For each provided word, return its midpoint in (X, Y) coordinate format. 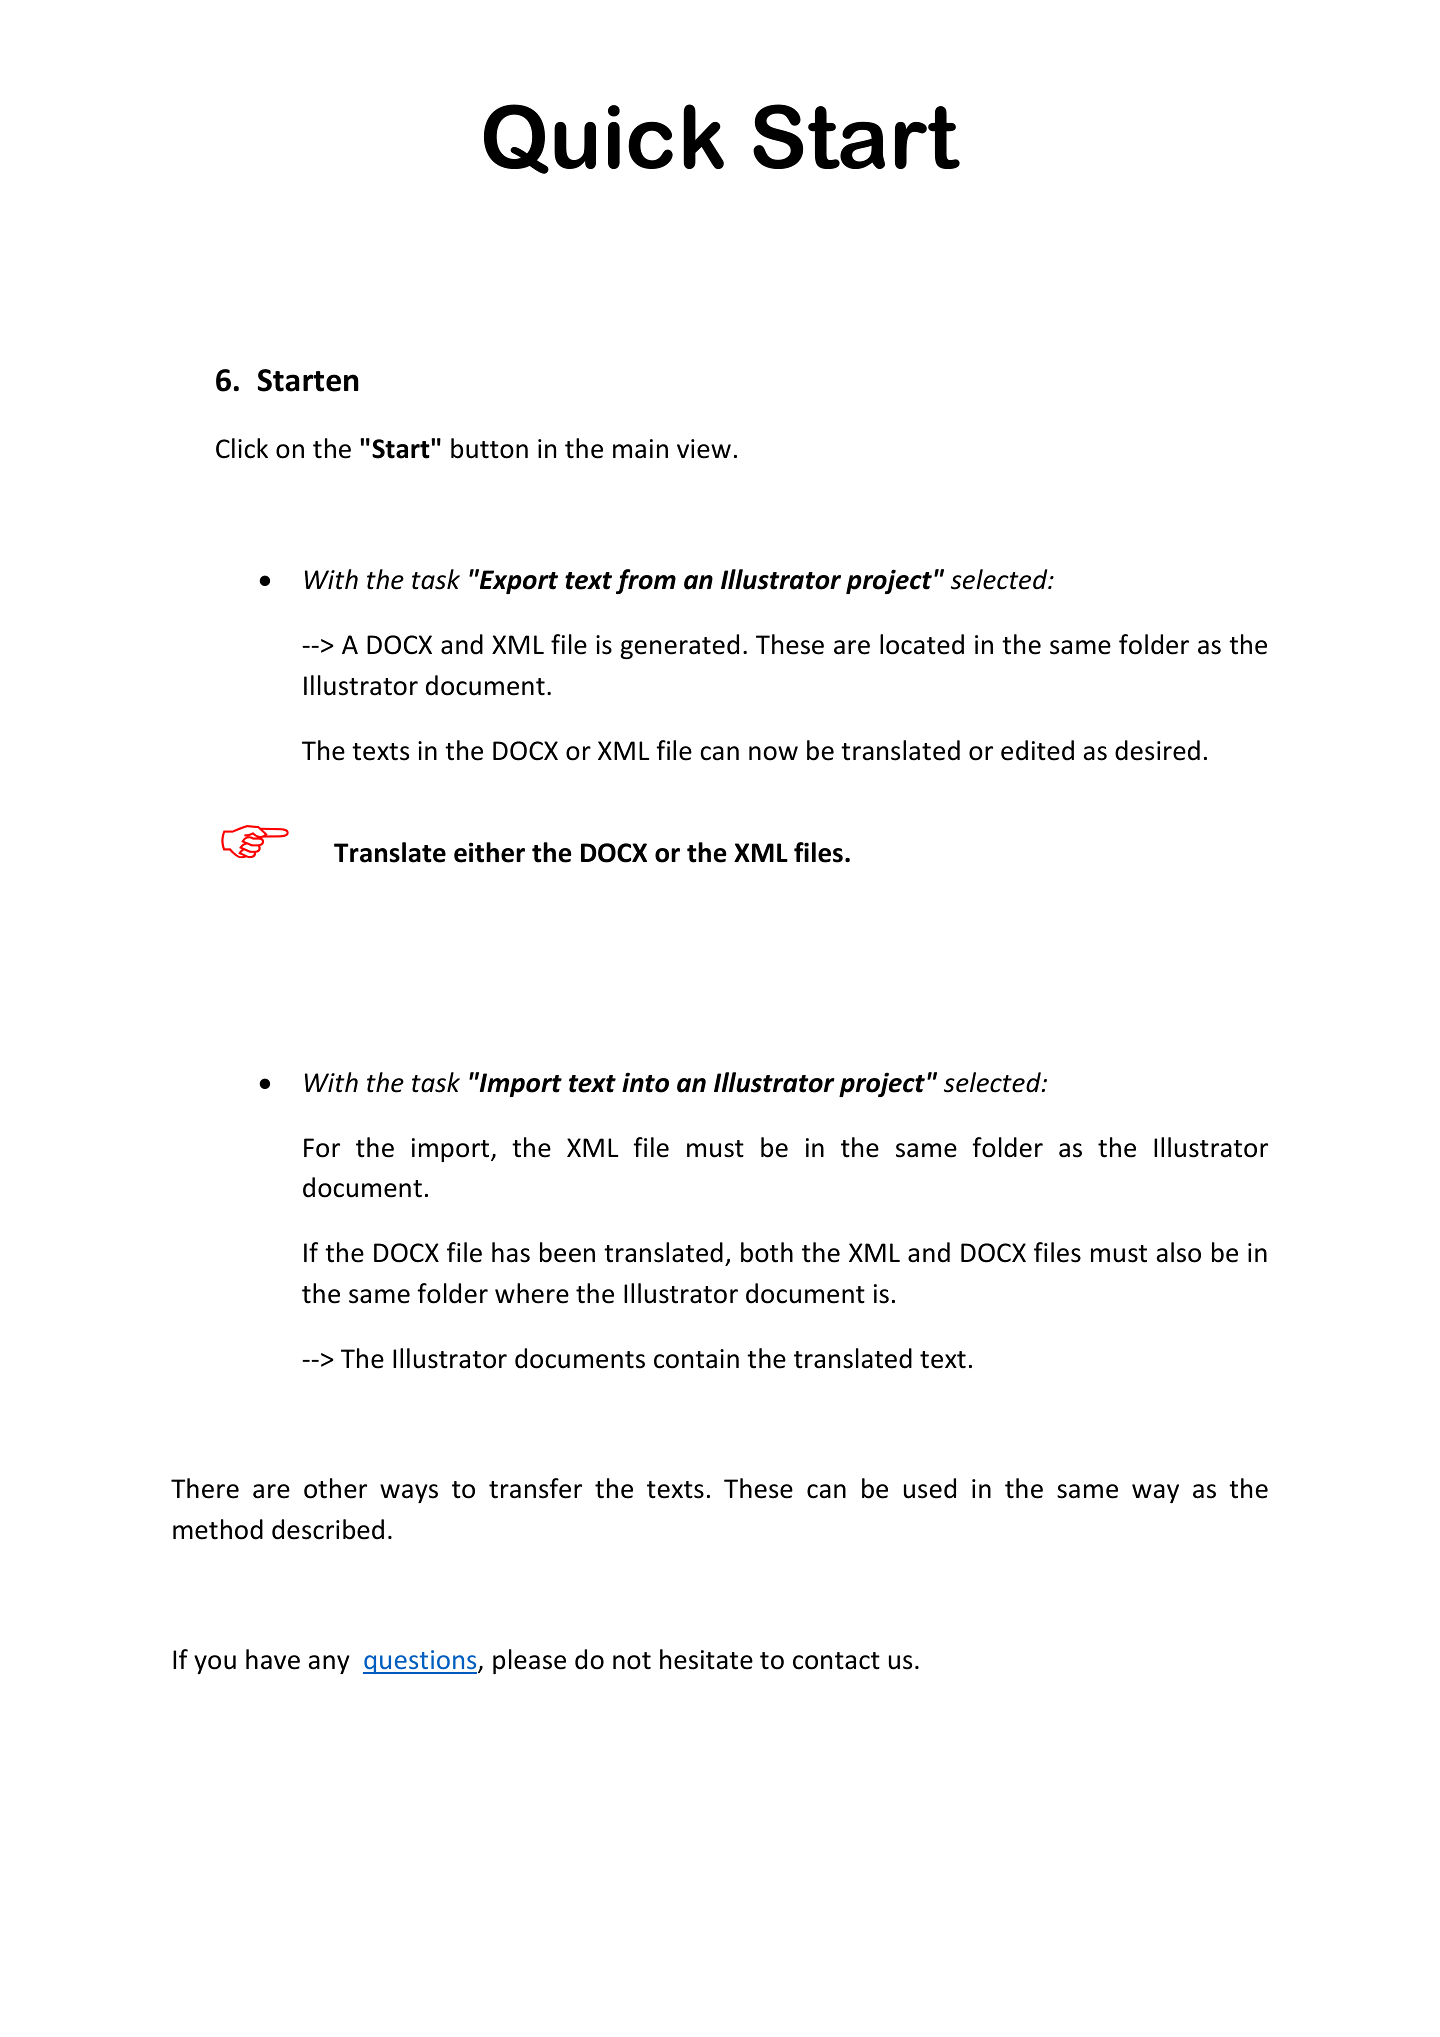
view (704, 449)
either (489, 852)
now (773, 753)
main (640, 449)
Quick (604, 139)
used (930, 1488)
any (329, 1664)
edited (1037, 750)
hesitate (706, 1659)
